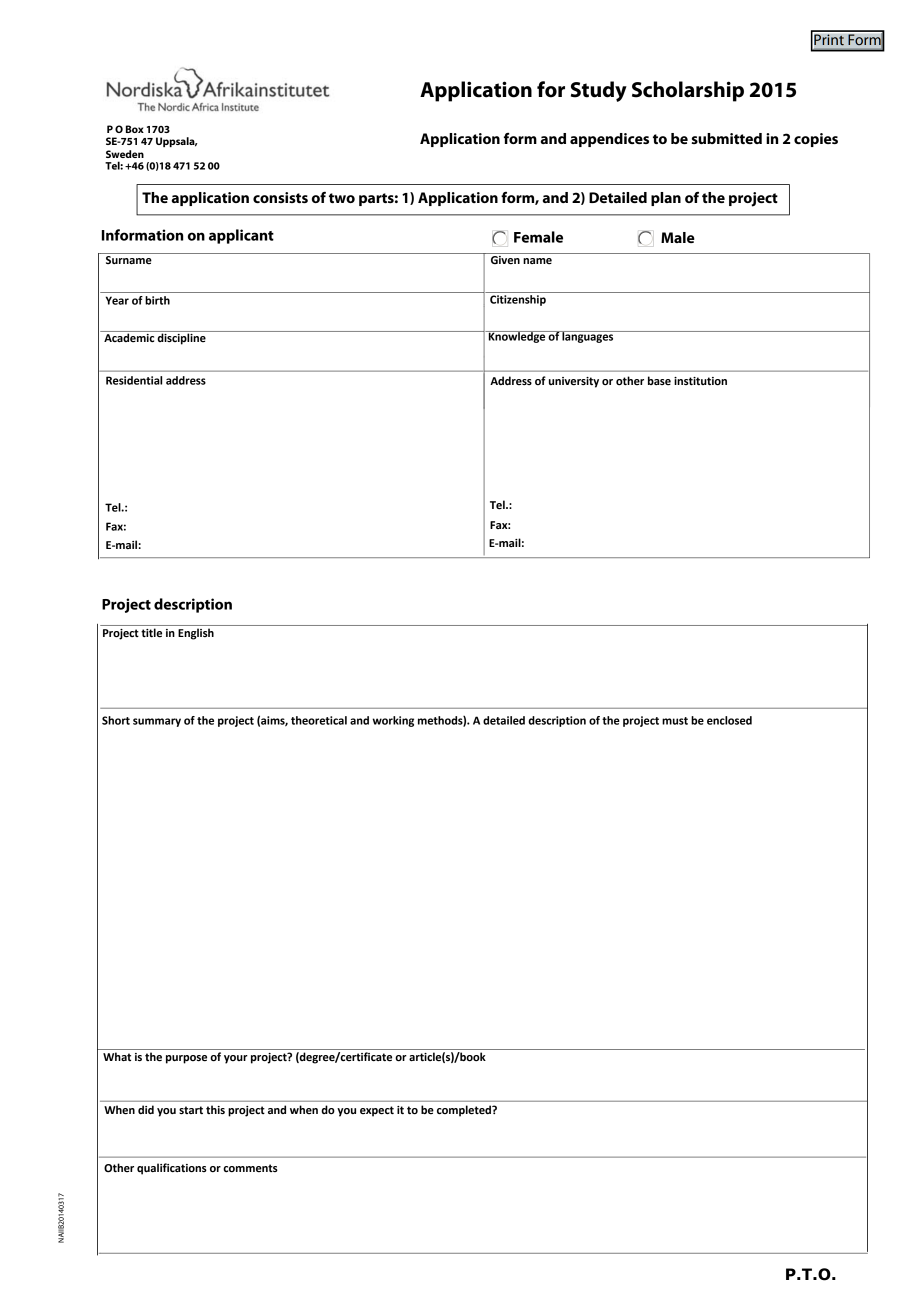 Image resolution: width=924 pixels, height=1309 pixels. Describe the element at coordinates (729, 720) in the screenshot. I see `enclosed` at that location.
